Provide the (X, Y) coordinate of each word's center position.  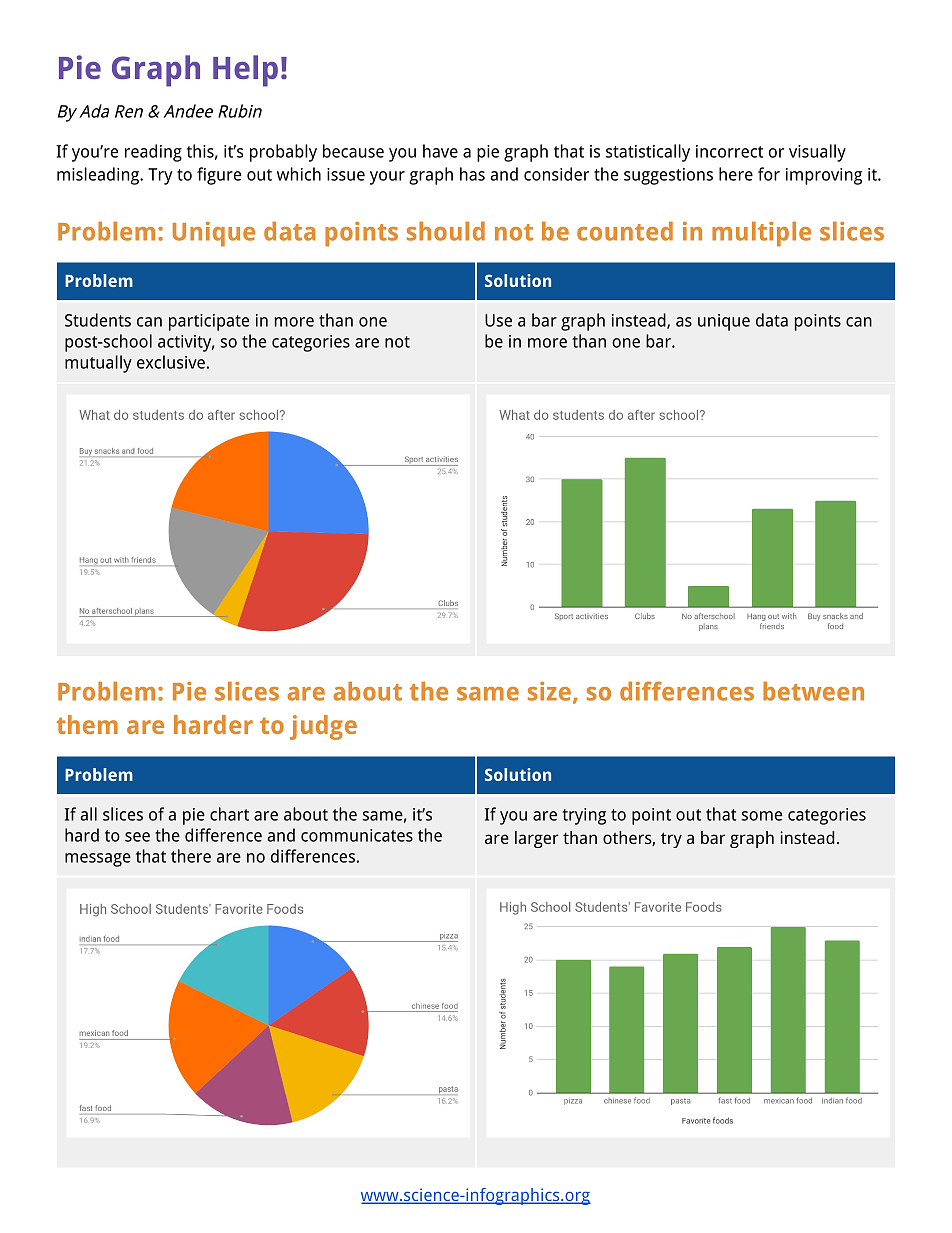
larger (537, 839)
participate (209, 322)
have (440, 151)
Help (245, 71)
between (813, 691)
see (137, 837)
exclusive (171, 362)
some (761, 816)
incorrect (729, 151)
